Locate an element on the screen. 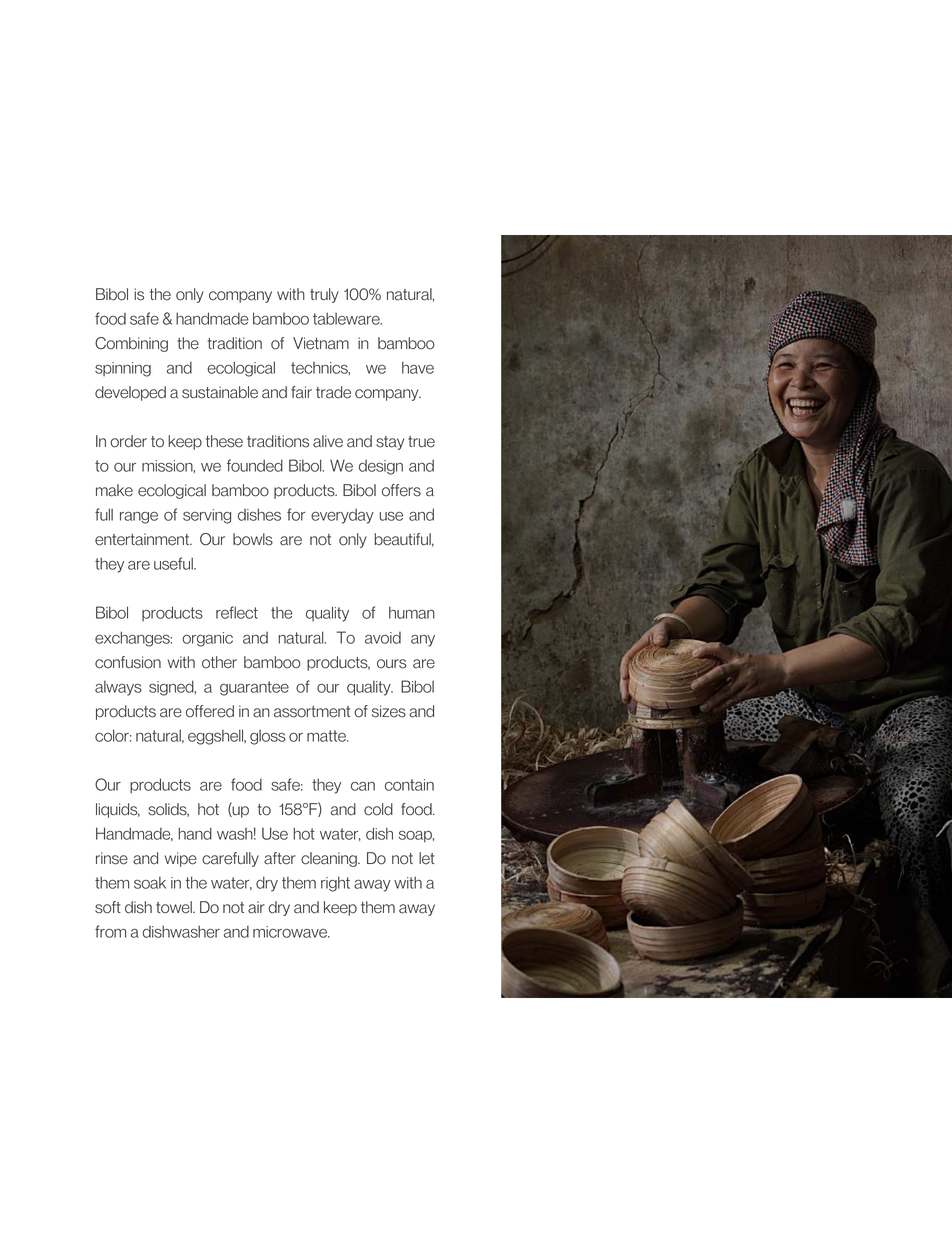  right is located at coordinates (335, 884).
